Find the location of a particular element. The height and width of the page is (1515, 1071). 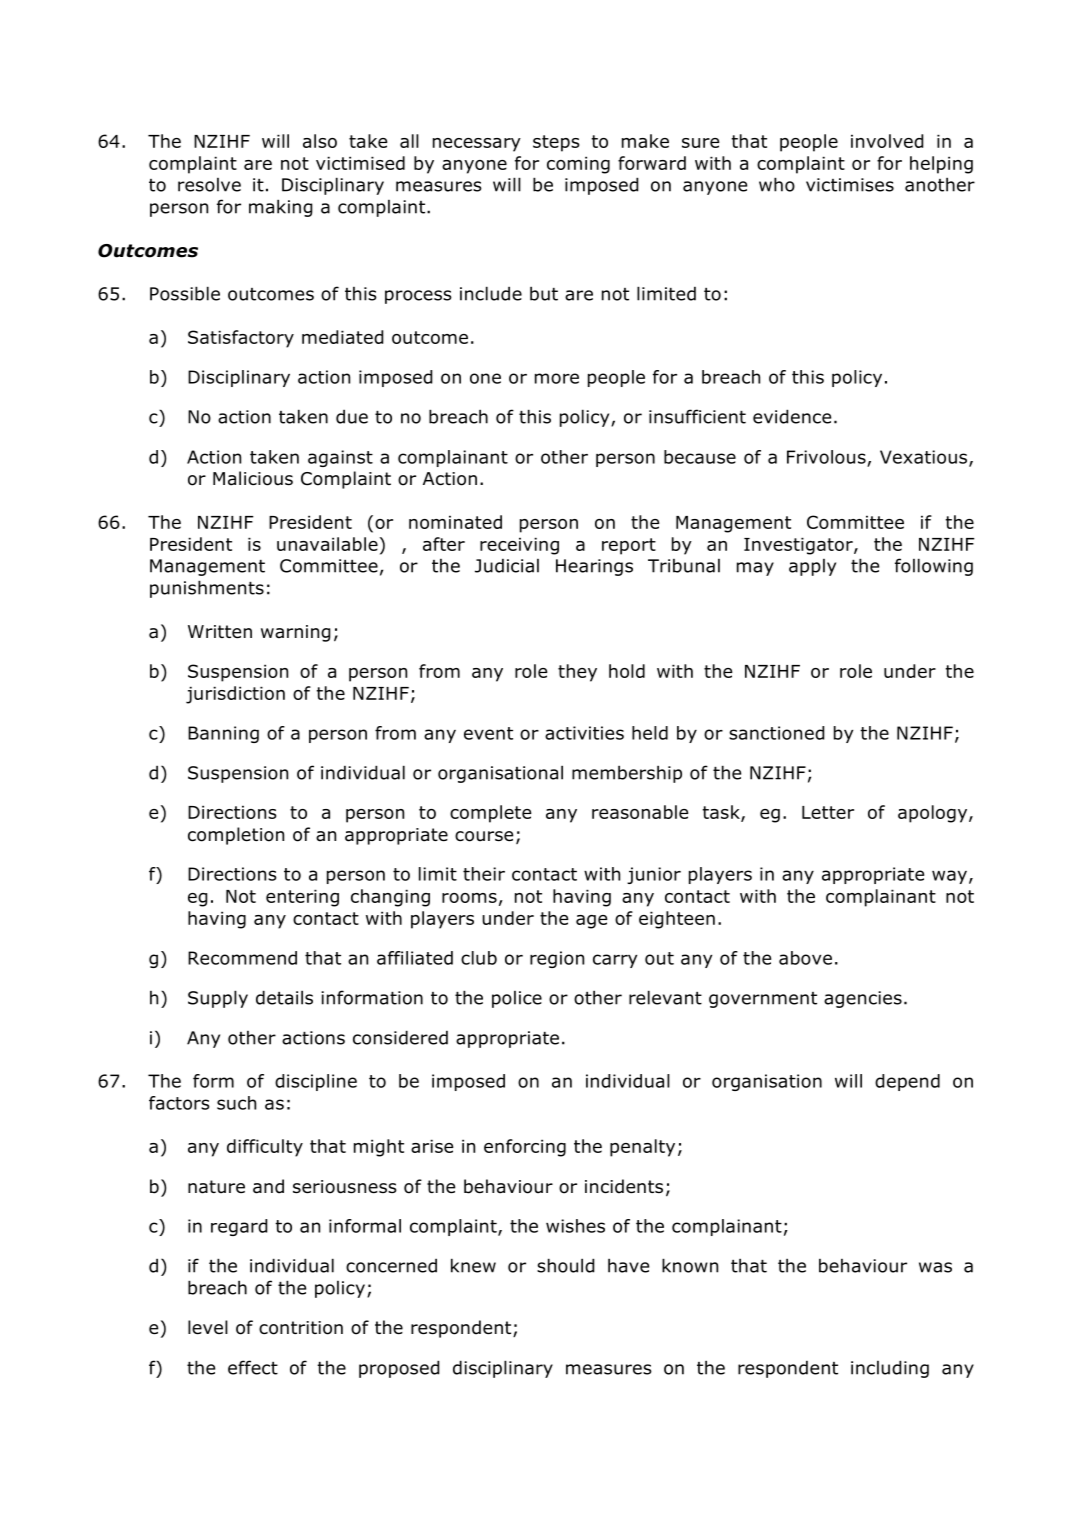

above is located at coordinates (805, 958).
